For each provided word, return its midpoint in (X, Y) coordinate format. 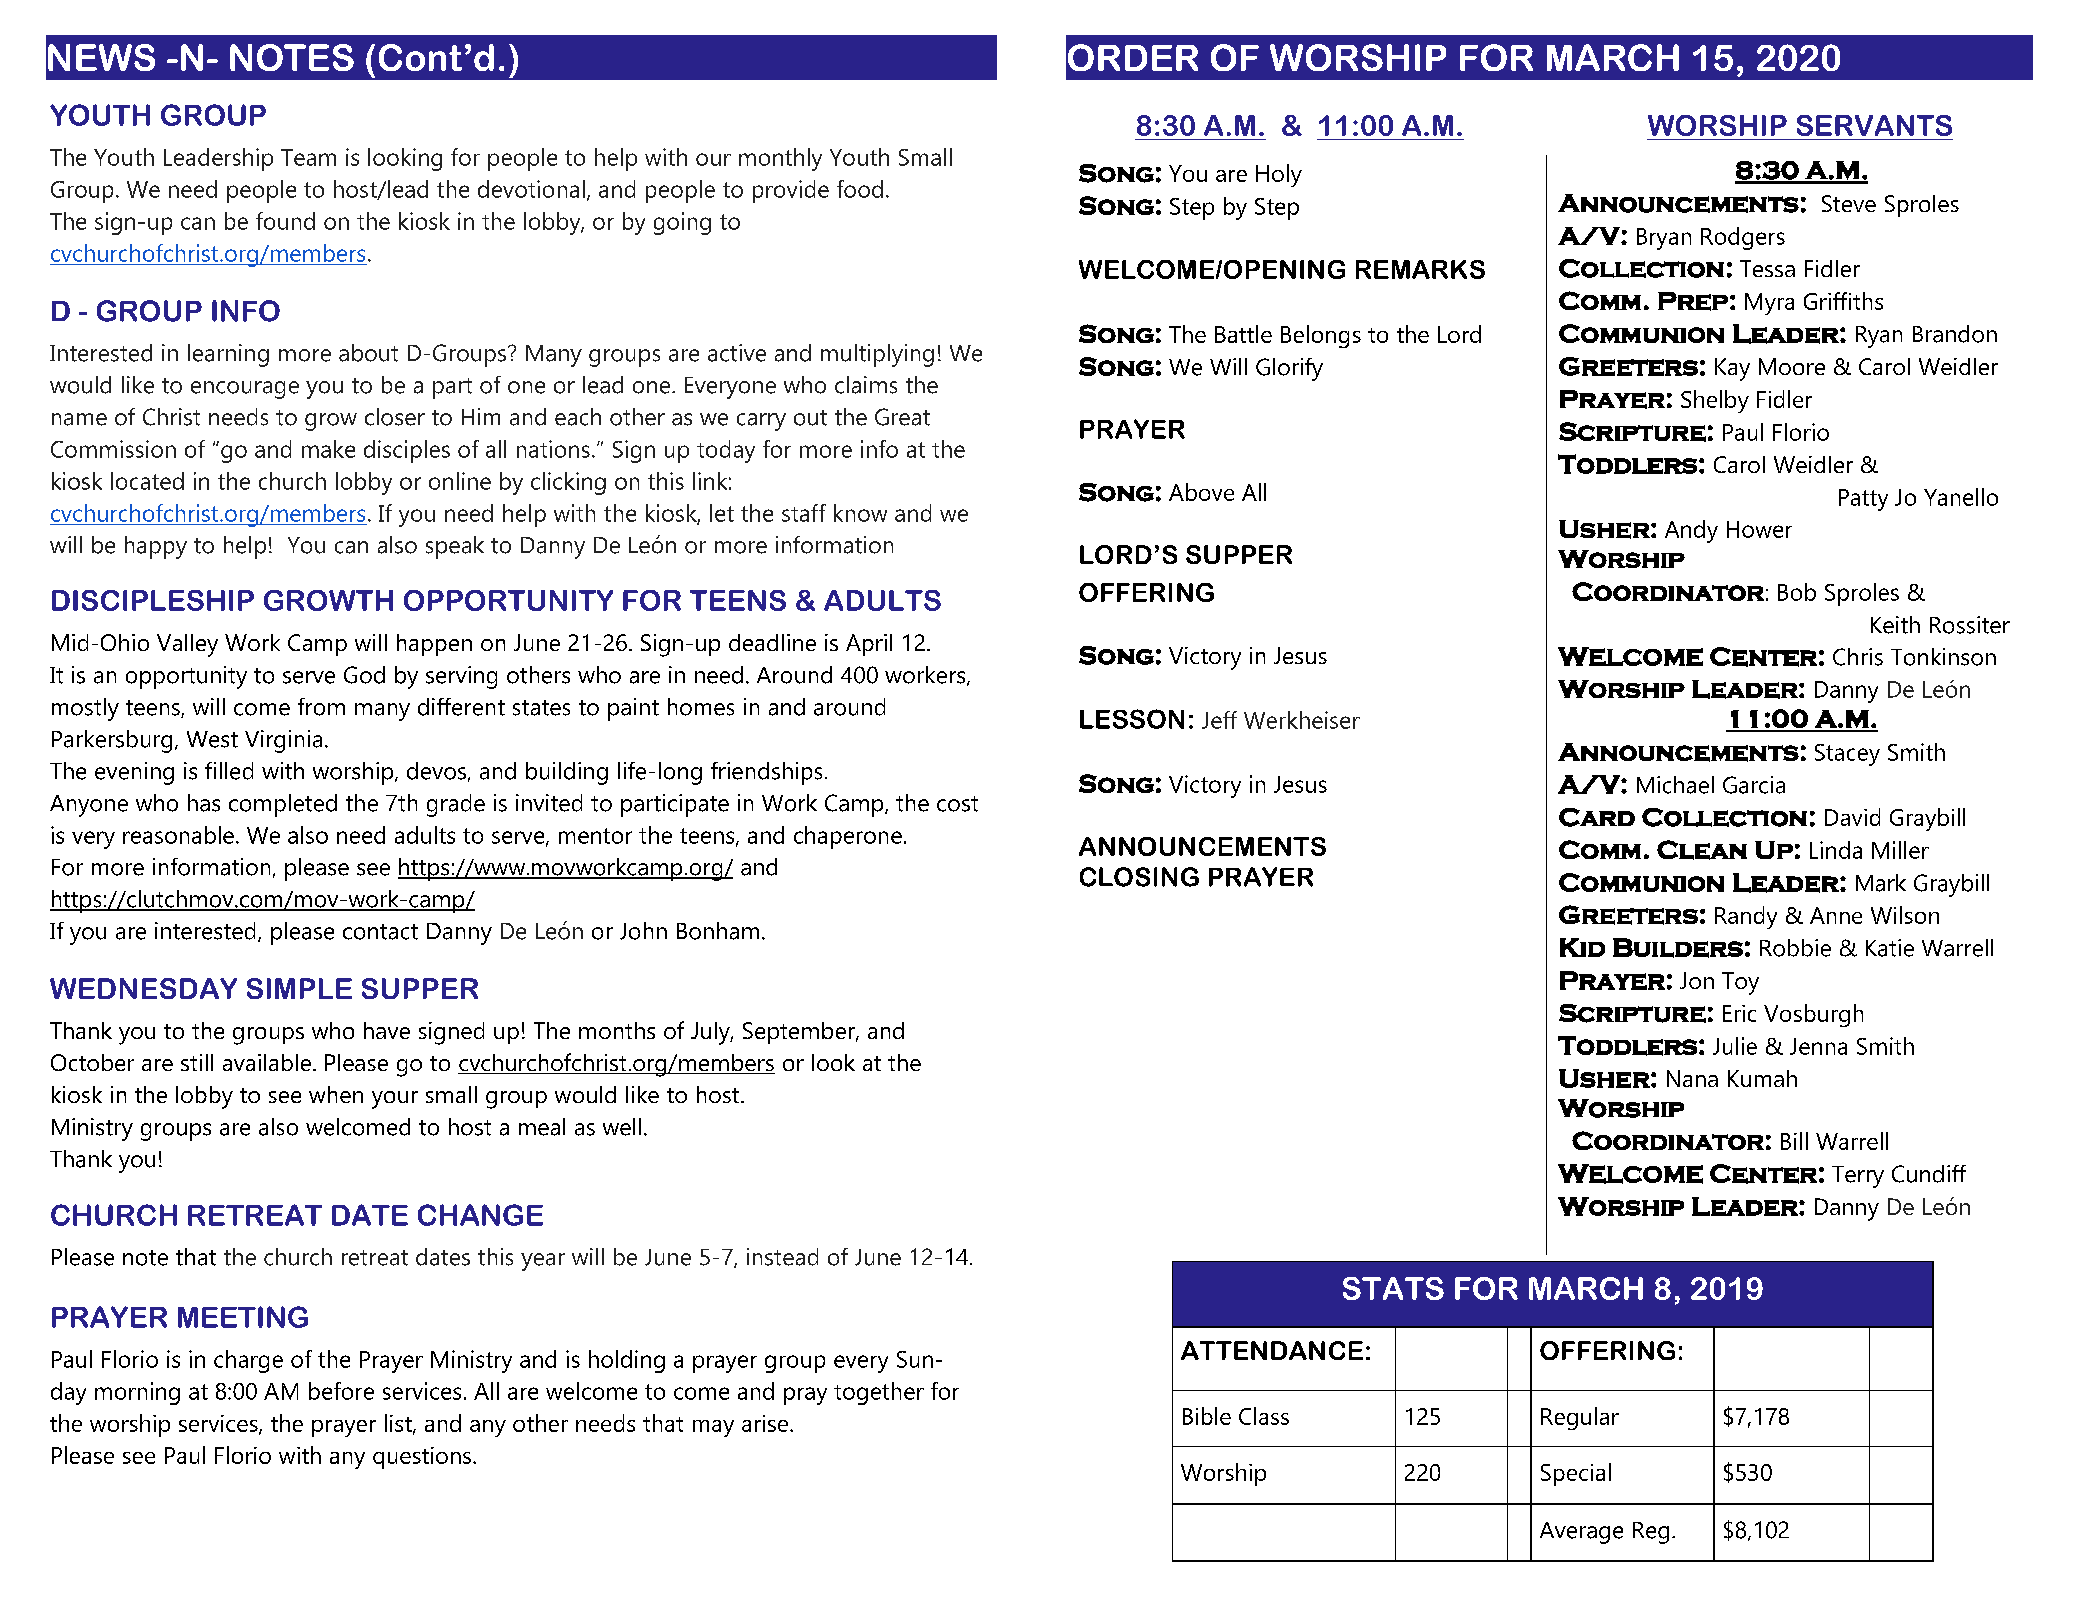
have (387, 1030)
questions (423, 1458)
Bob (1797, 592)
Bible (1207, 1416)
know (860, 513)
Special (1576, 1474)
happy (156, 547)
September (800, 1033)
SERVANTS (1874, 125)
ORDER (1133, 57)
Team (308, 157)
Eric (1739, 1013)
